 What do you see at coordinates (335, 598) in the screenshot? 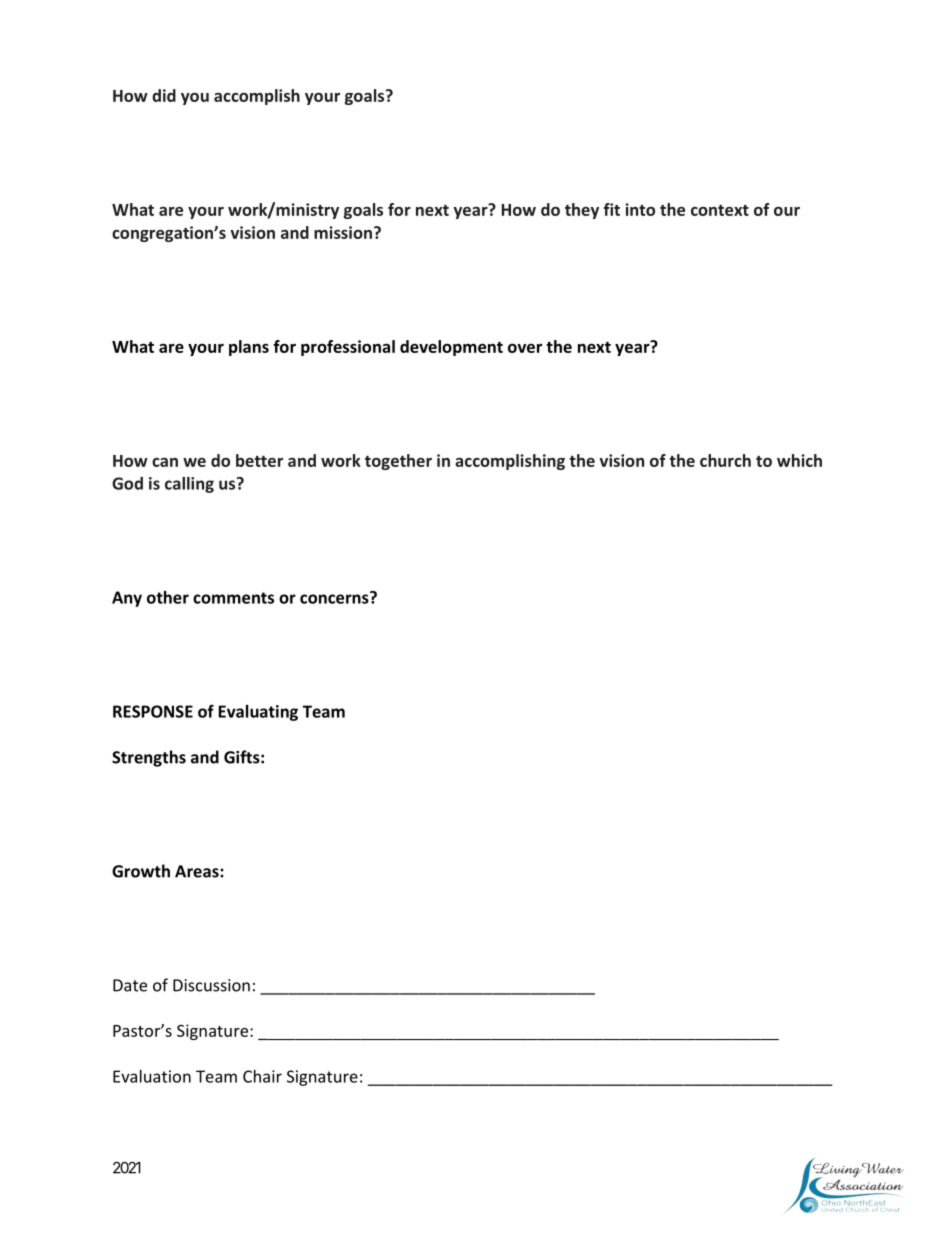
I see `concerns` at bounding box center [335, 598].
